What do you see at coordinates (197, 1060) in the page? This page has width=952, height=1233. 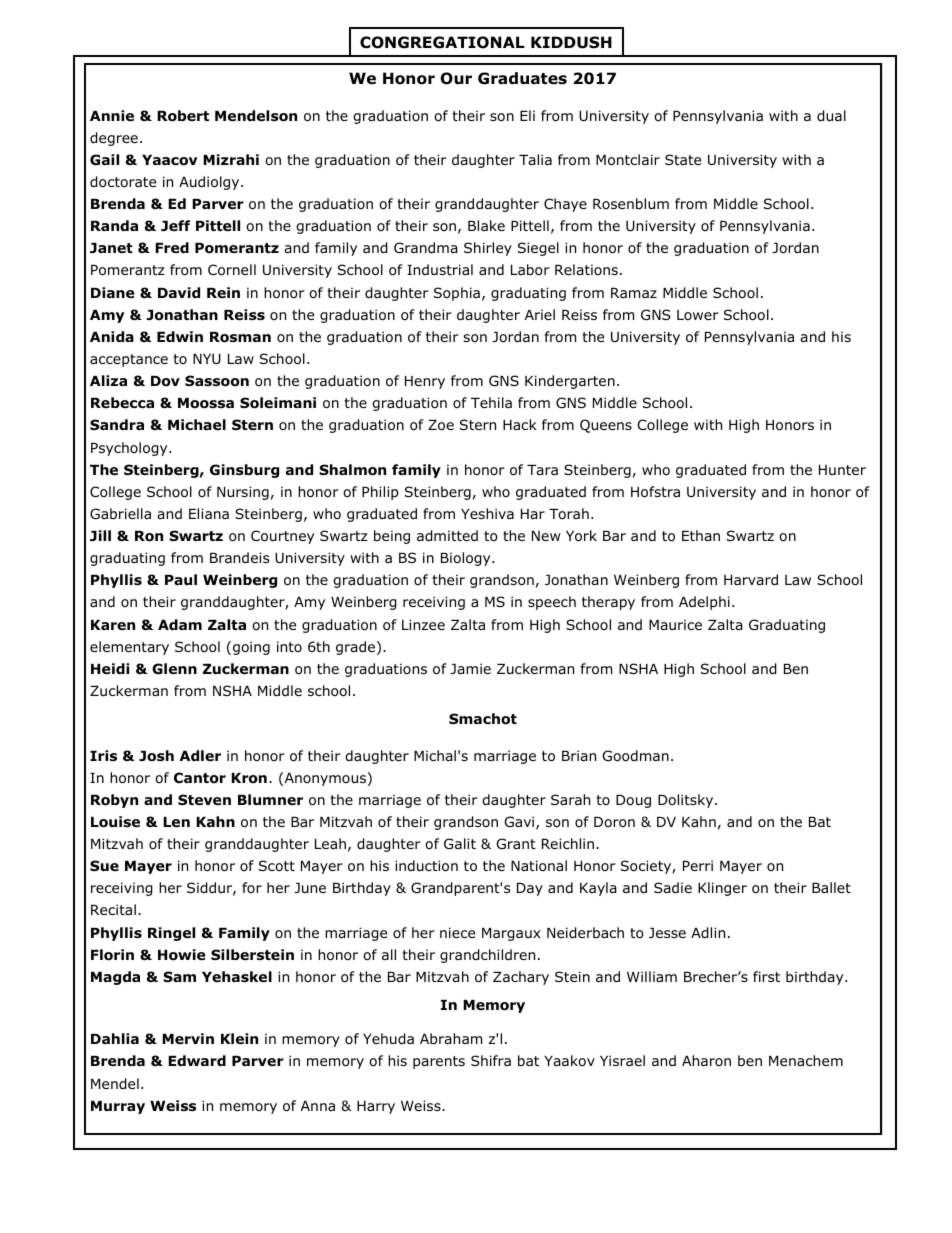 I see `Edward` at bounding box center [197, 1060].
